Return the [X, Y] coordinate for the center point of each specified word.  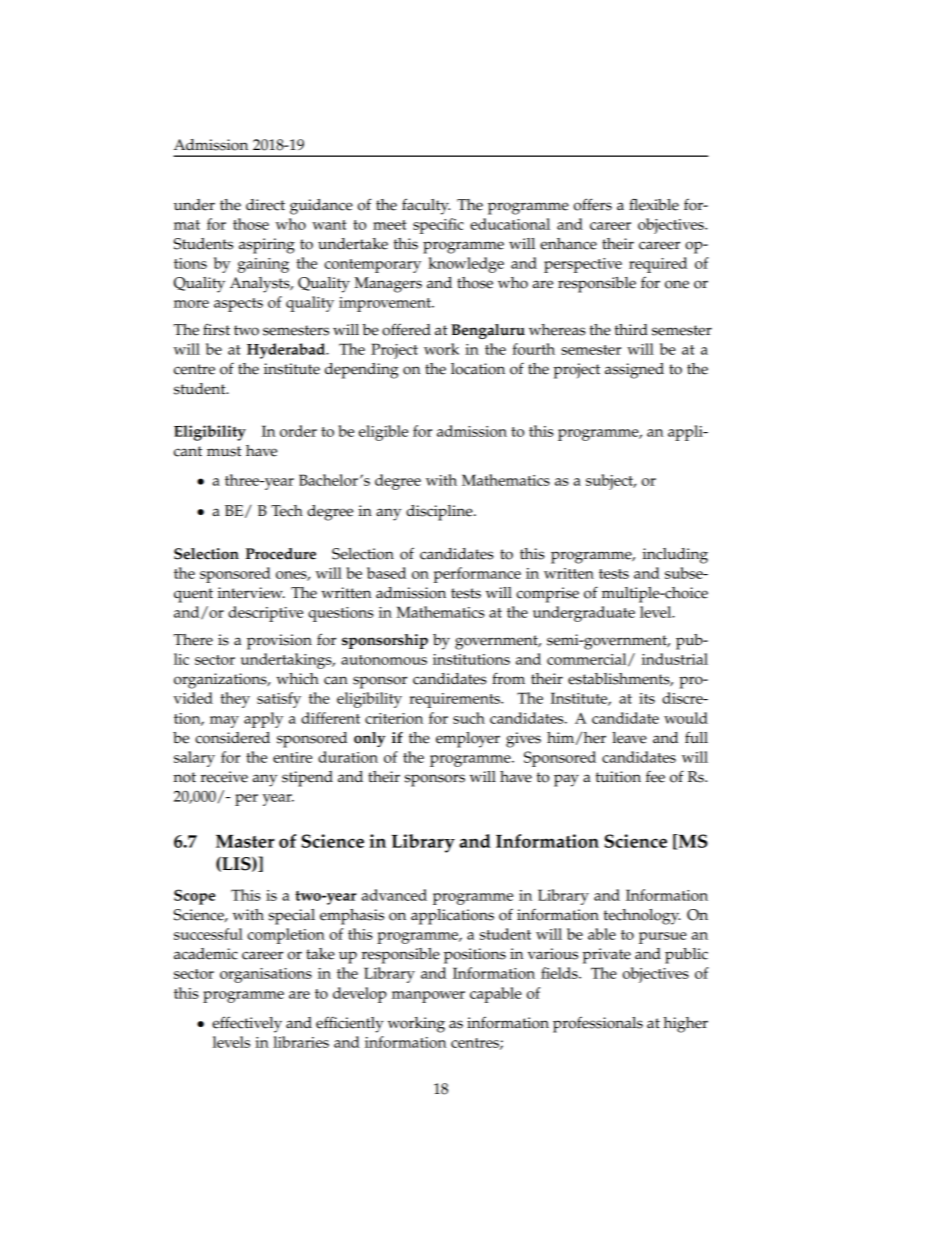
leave [629, 738]
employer [468, 740]
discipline [440, 513]
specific [438, 226]
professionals [598, 1024]
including [675, 556]
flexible [654, 204]
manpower [428, 997]
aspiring [267, 246]
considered [232, 738]
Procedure [281, 554]
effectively [247, 1024]
